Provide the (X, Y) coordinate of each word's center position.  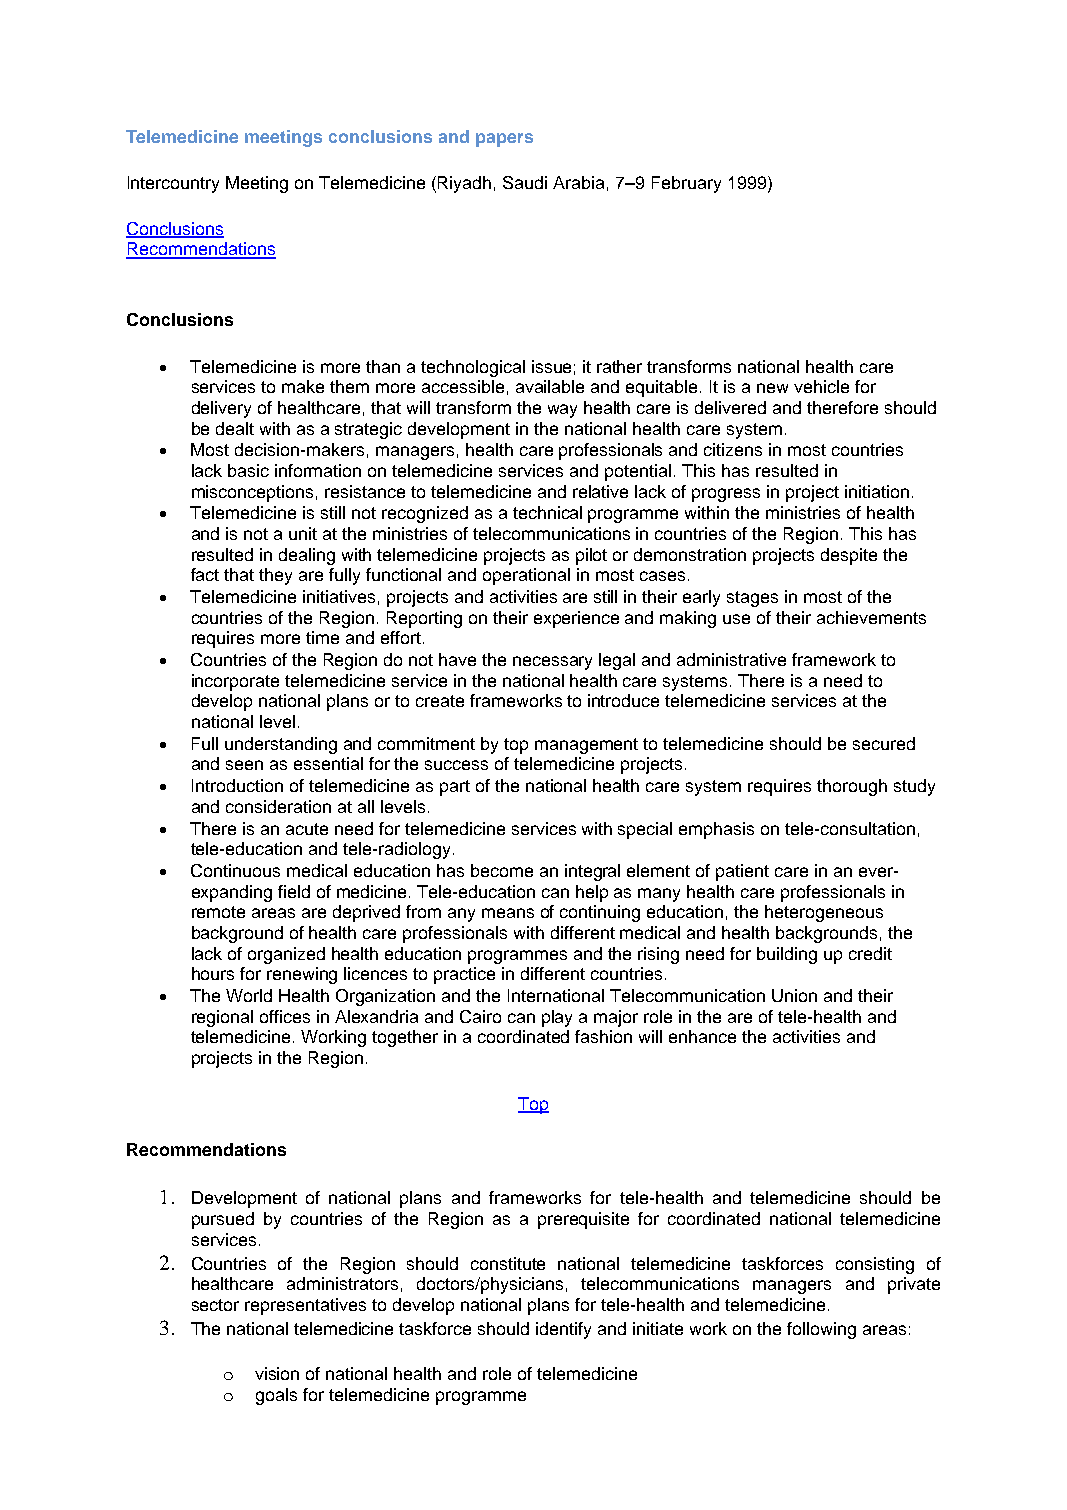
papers (504, 140)
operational (526, 576)
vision (277, 1373)
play (557, 1018)
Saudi (525, 182)
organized (286, 955)
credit (870, 953)
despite (849, 556)
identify (563, 1330)
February (686, 184)
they (275, 576)
